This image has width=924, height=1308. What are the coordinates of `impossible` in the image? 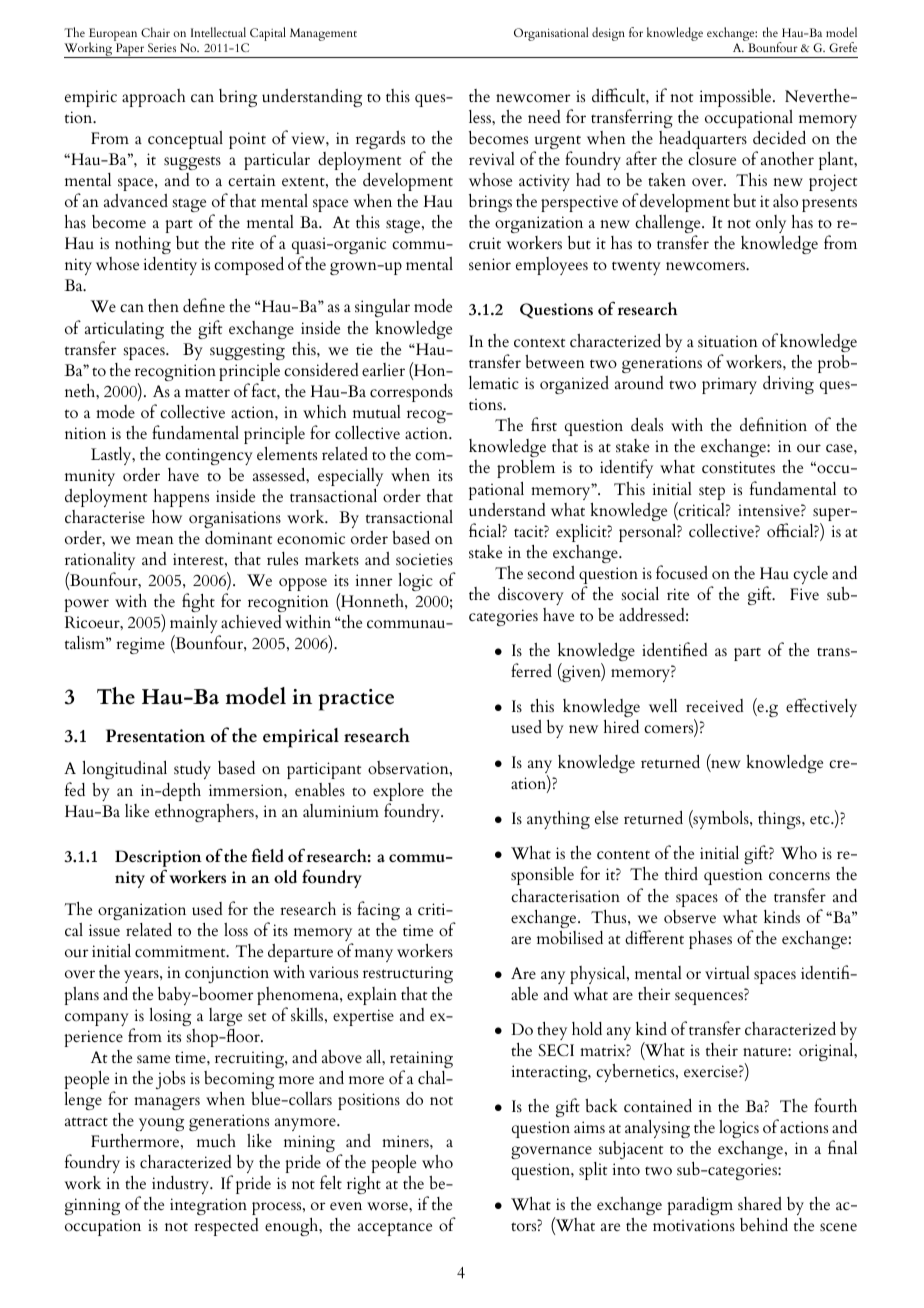 It's located at (737, 98).
